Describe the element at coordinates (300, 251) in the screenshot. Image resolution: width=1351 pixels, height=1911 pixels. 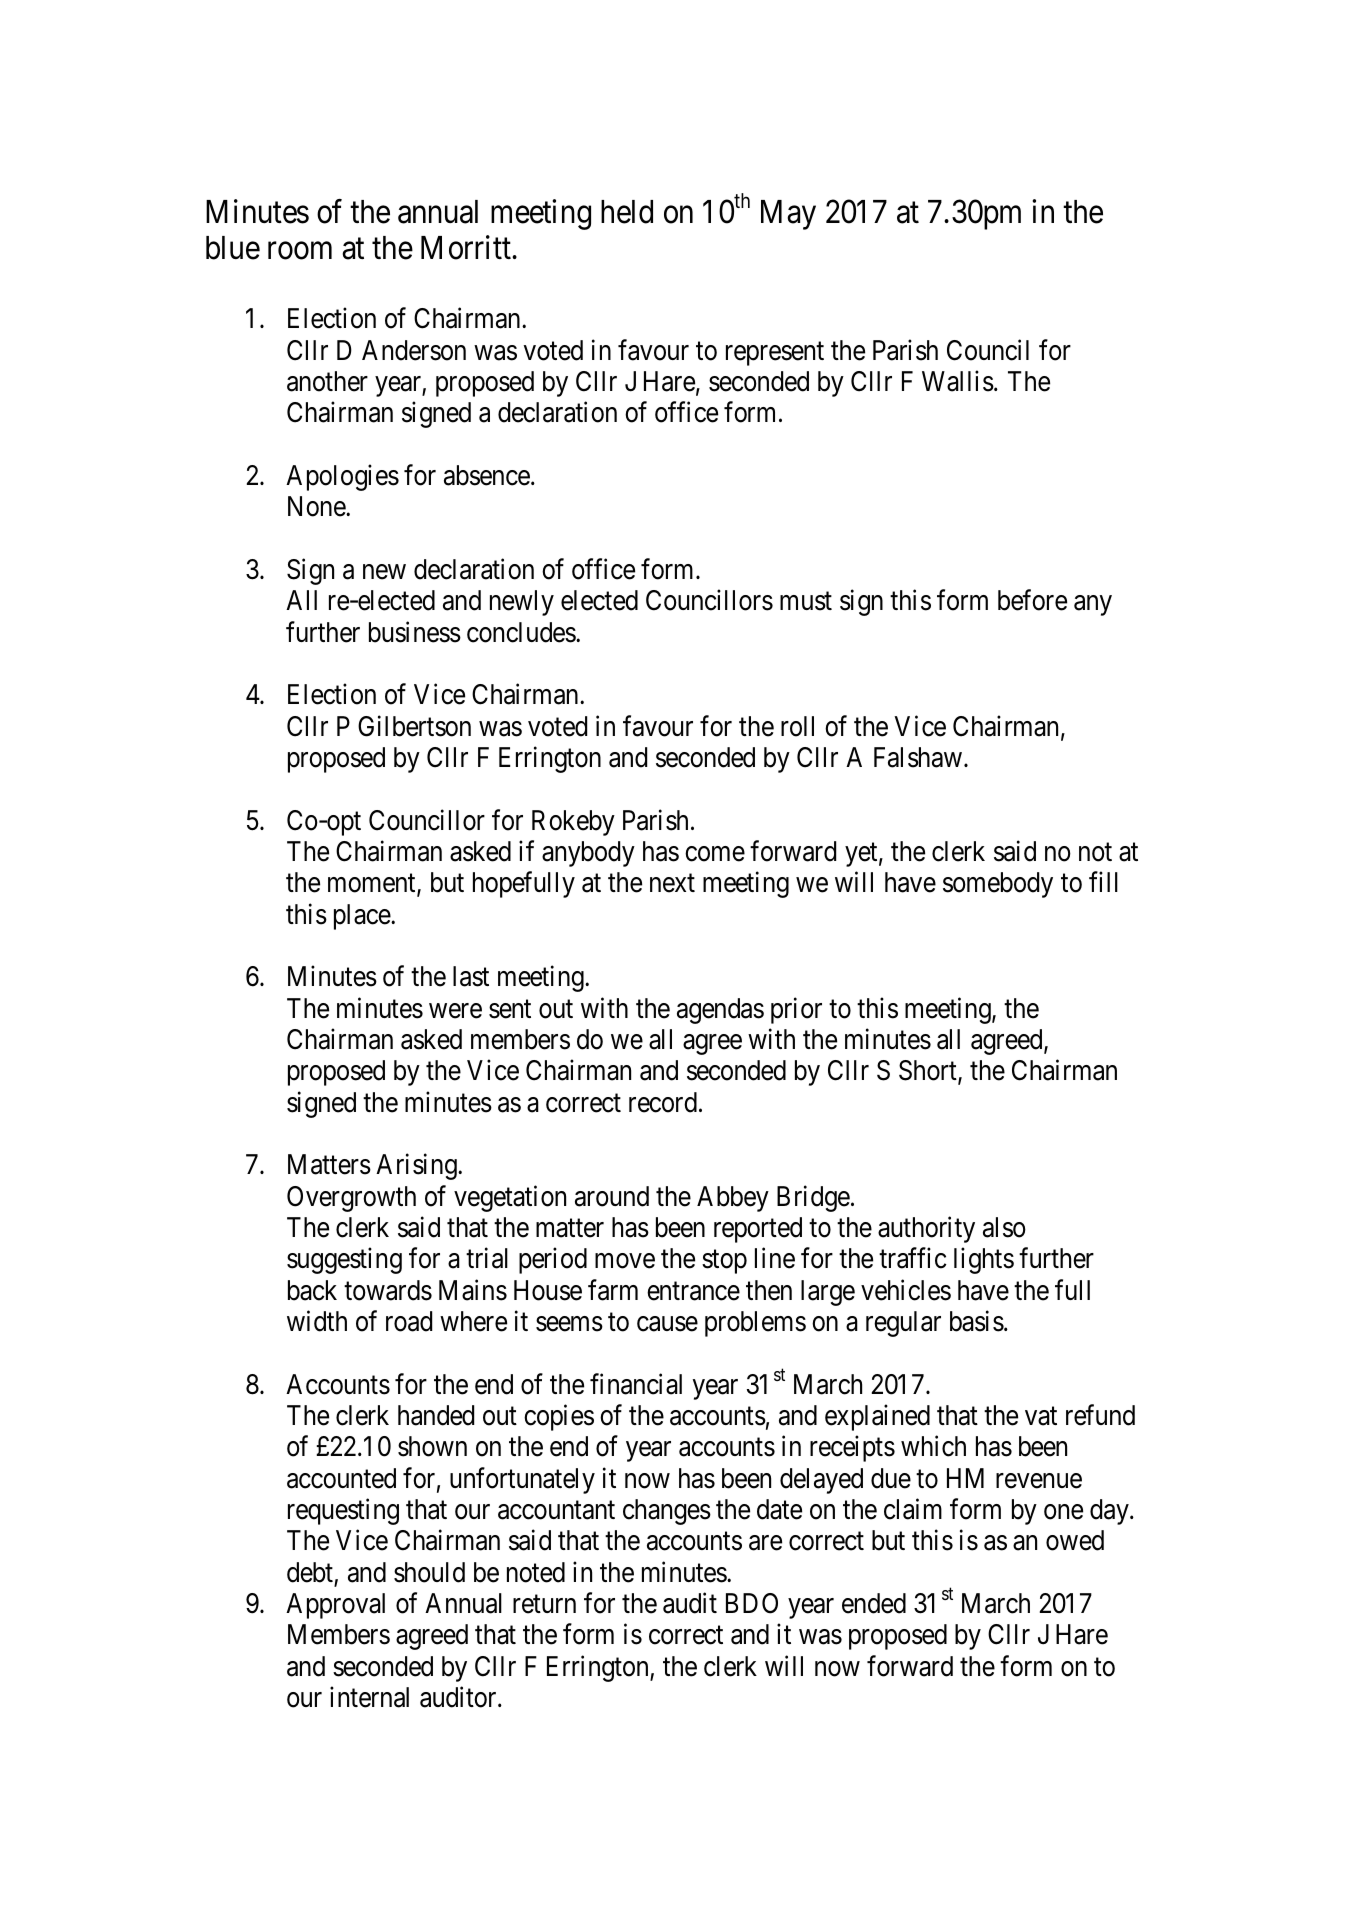
I see `room` at that location.
